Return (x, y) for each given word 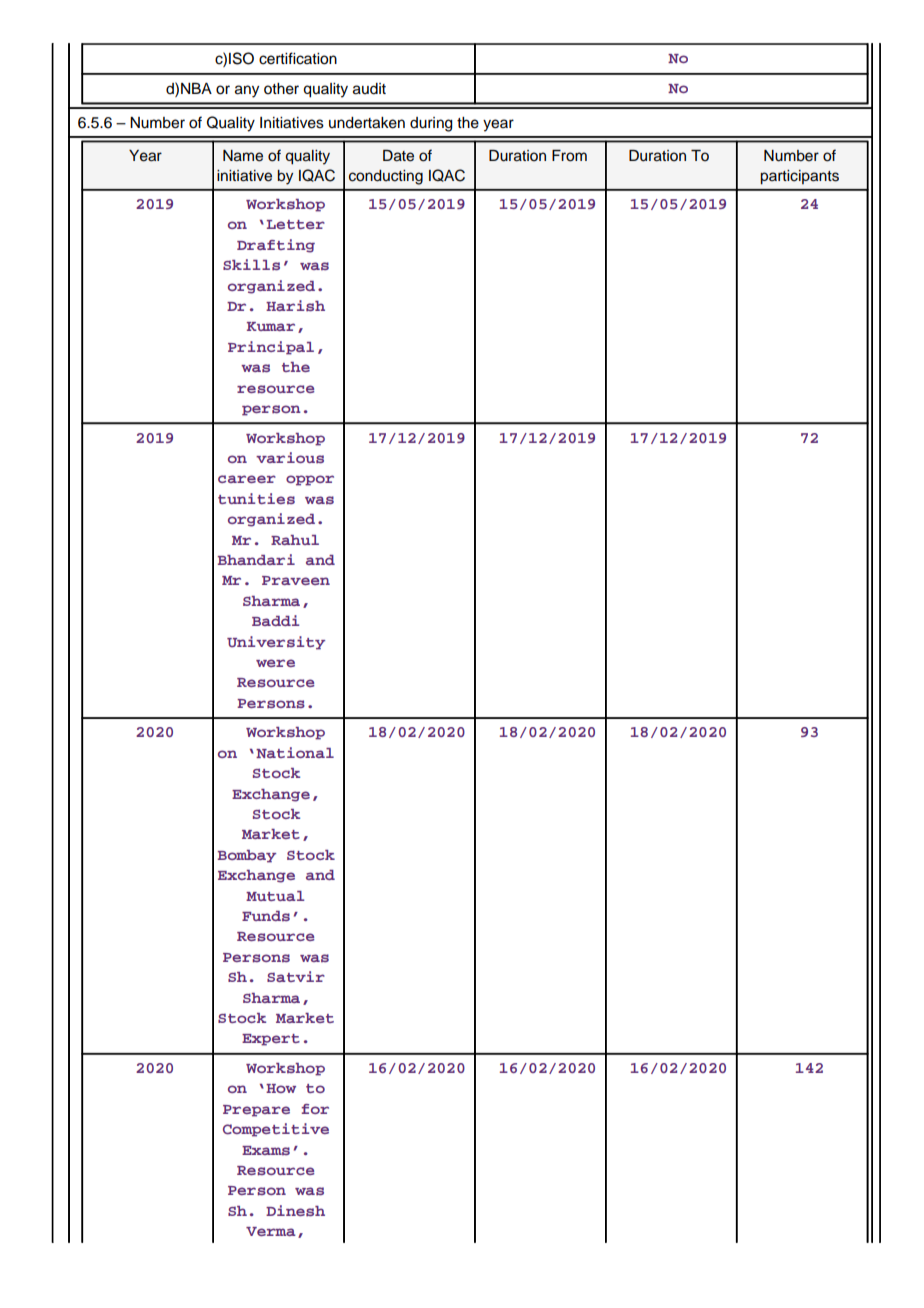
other (281, 89)
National (295, 752)
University (276, 643)
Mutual (275, 896)
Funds (266, 916)
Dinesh (295, 1211)
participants (799, 177)
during (431, 124)
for (315, 1109)
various (290, 458)
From (569, 156)
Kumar (271, 326)
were (275, 663)
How (281, 1088)
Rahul (295, 540)
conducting (386, 177)
